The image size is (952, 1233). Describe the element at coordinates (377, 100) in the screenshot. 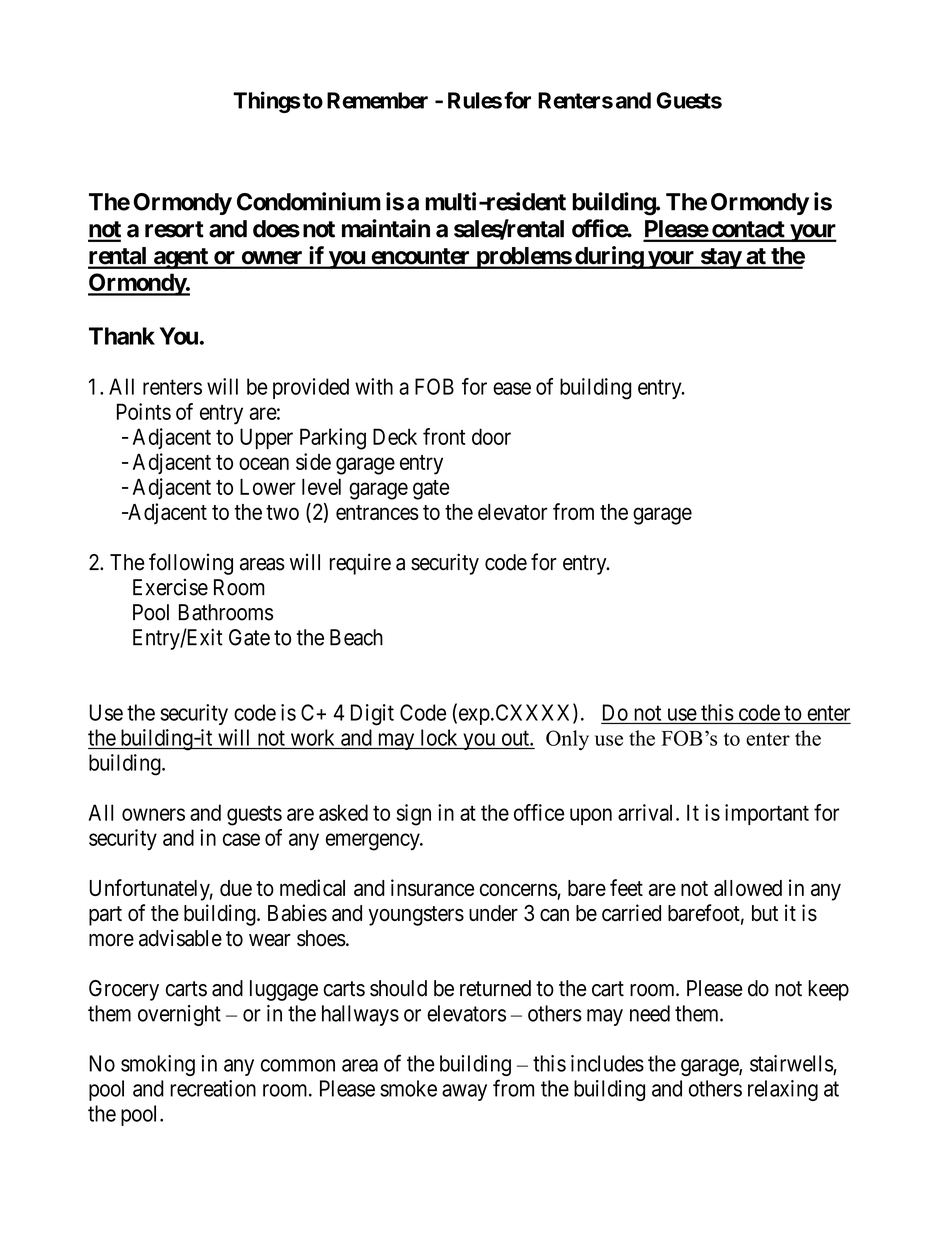

I see `Remember` at that location.
